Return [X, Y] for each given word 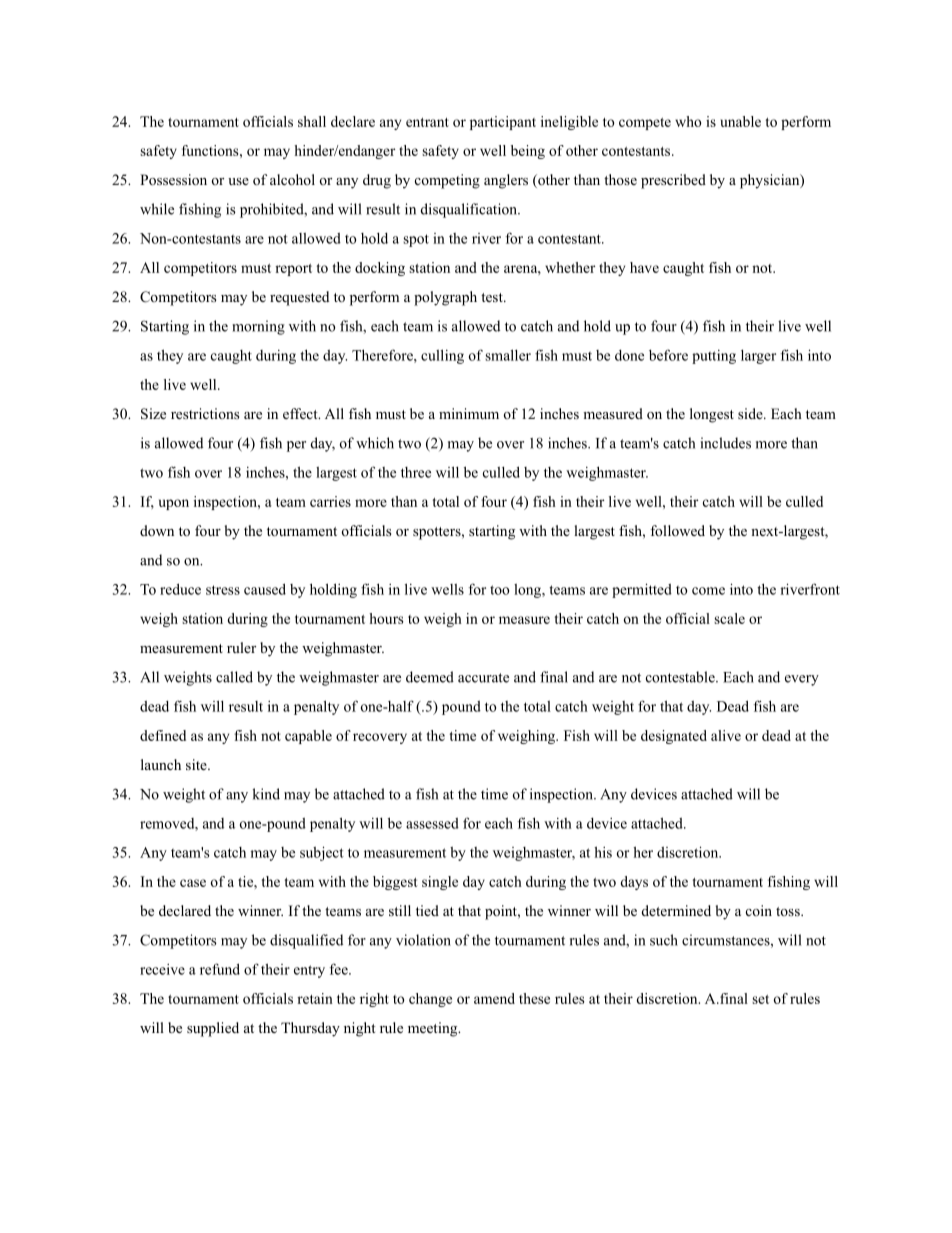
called [234, 677]
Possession [173, 180]
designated [674, 737]
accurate [483, 678]
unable [740, 121]
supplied [213, 1029]
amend [494, 998]
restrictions [205, 413]
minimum [469, 413]
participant [503, 123]
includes [726, 443]
